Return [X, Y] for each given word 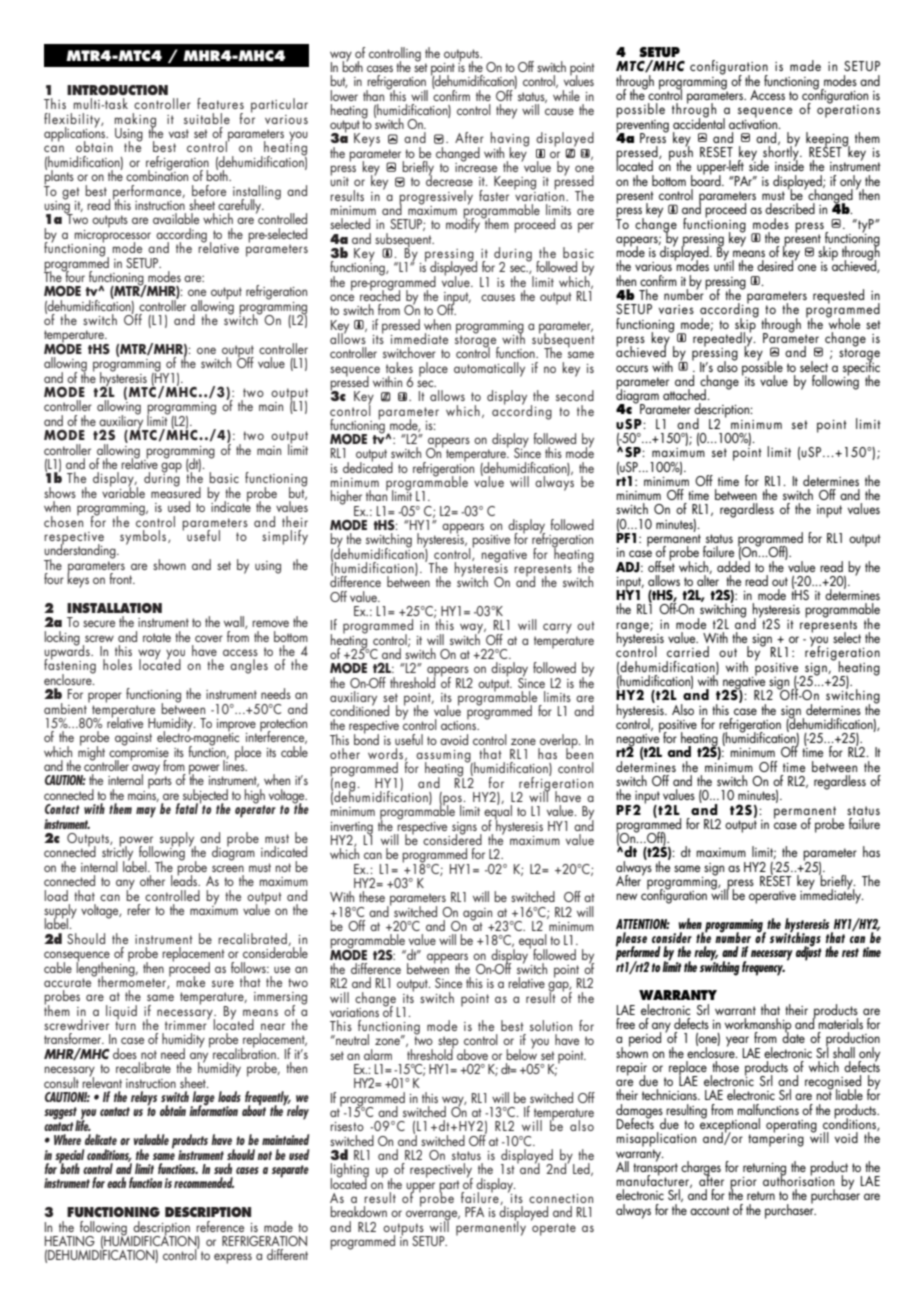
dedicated [368, 466]
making [135, 121]
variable [123, 491]
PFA [474, 1212]
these [372, 896]
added [733, 565]
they [506, 111]
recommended [204, 1182]
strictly [118, 853]
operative [772, 897]
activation [754, 123]
